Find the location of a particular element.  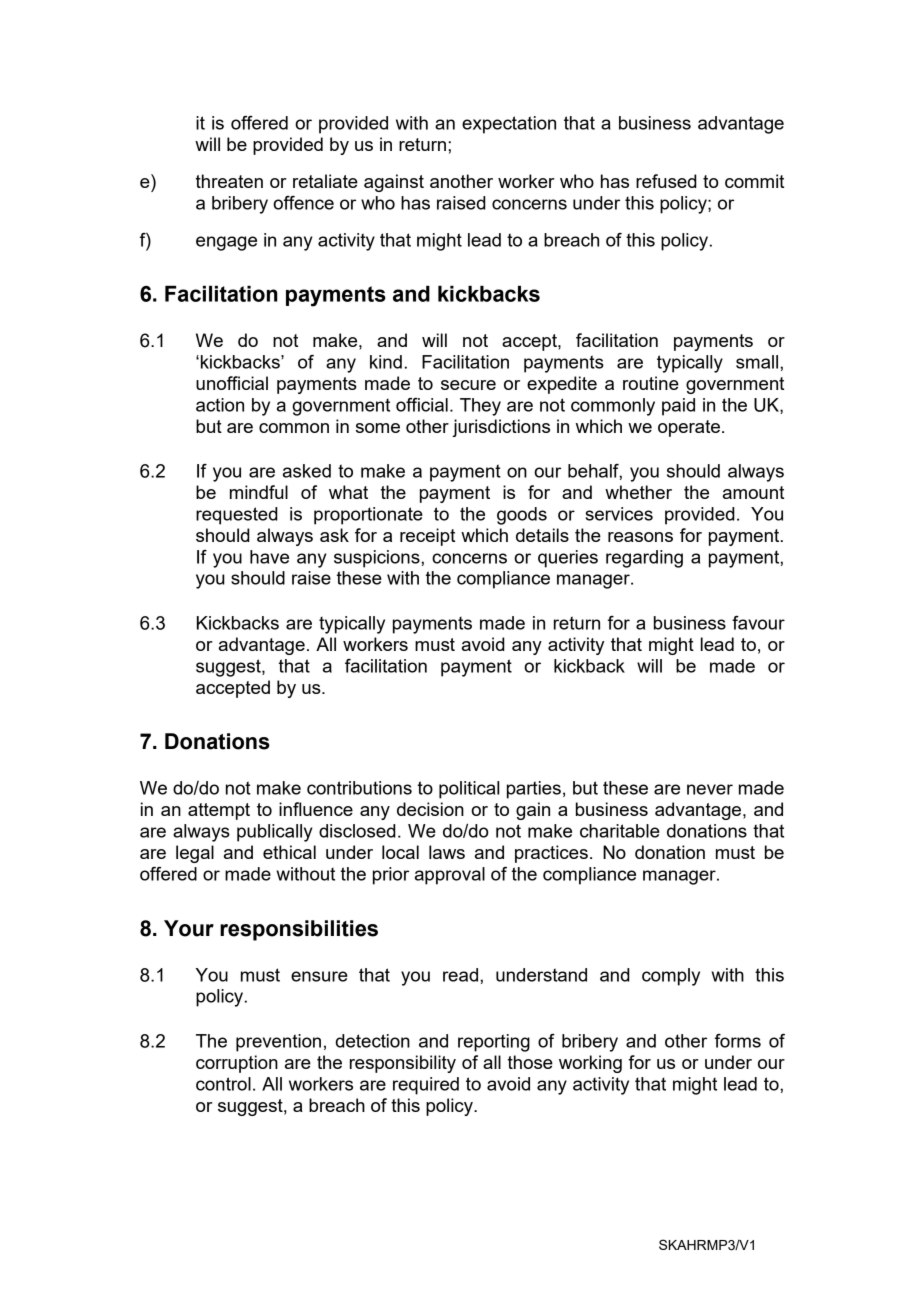

publically is located at coordinates (275, 833).
